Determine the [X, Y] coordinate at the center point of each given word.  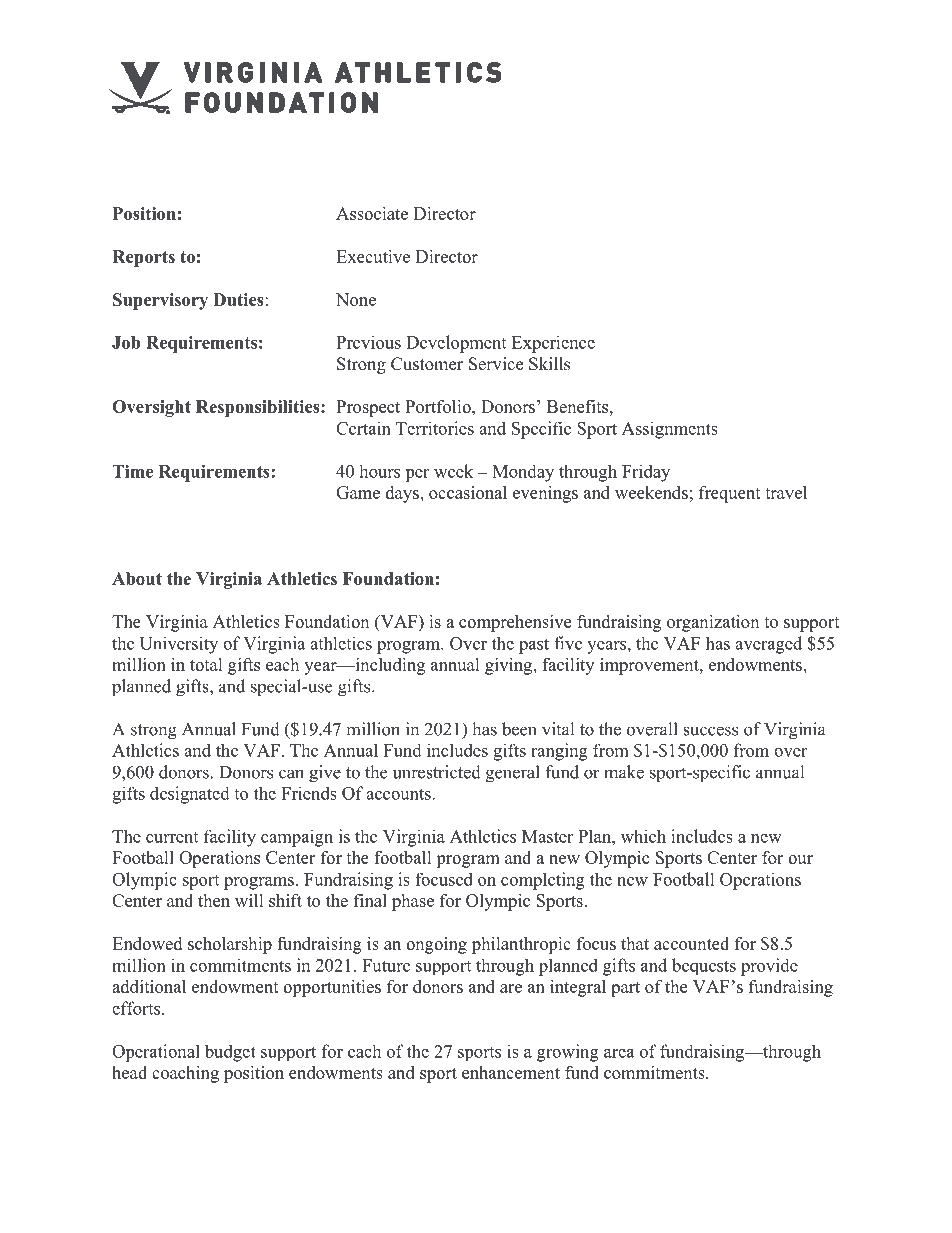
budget [230, 1053]
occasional [468, 492]
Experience [553, 344]
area [619, 1053]
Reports [143, 258]
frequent [730, 494]
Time [132, 471]
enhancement [511, 1072]
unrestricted [437, 772]
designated [190, 795]
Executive [373, 256]
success [710, 731]
